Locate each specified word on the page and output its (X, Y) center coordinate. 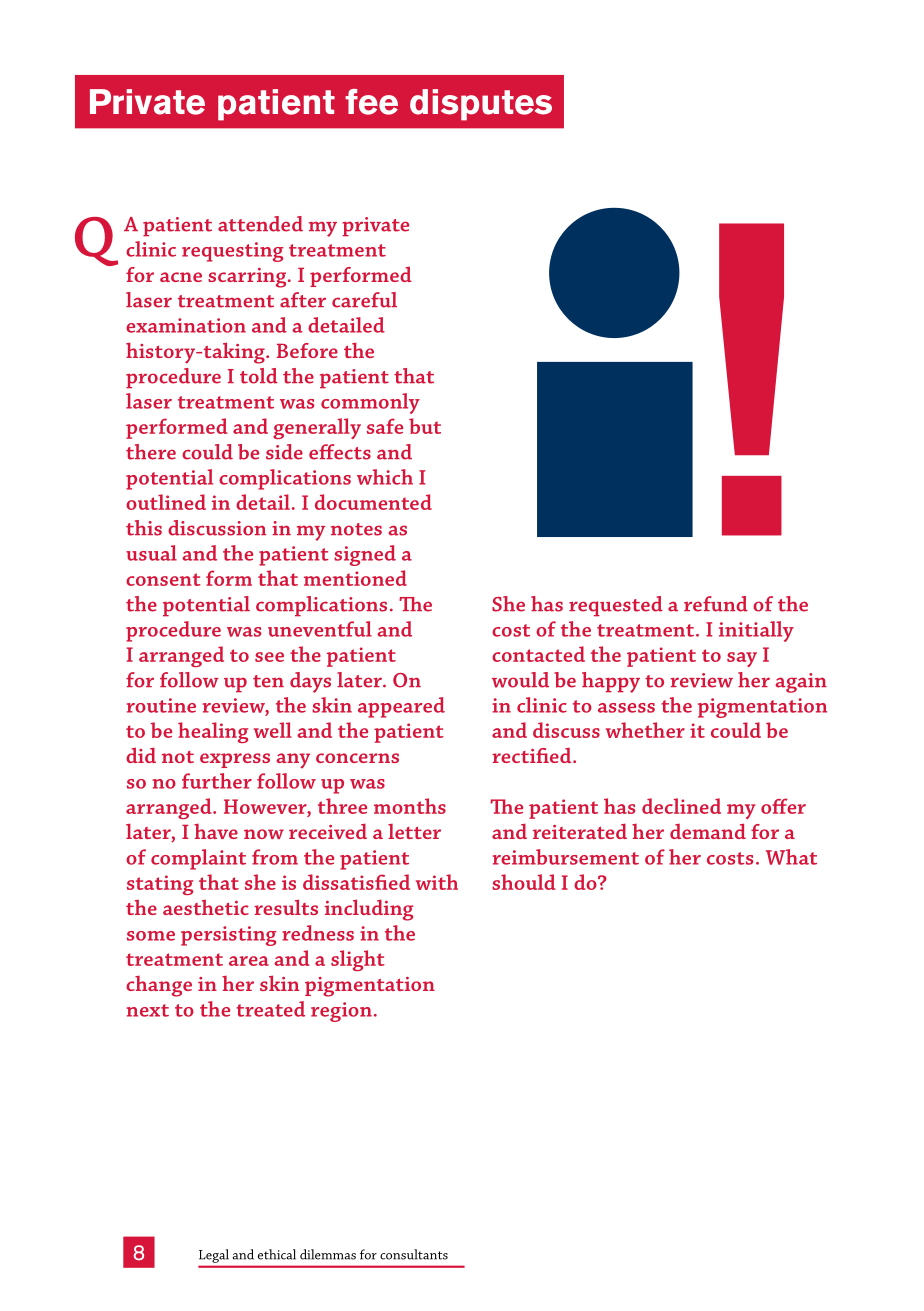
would (520, 680)
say (742, 659)
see (269, 657)
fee (371, 102)
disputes (481, 105)
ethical (277, 1254)
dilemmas (328, 1254)
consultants (414, 1254)
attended (260, 224)
